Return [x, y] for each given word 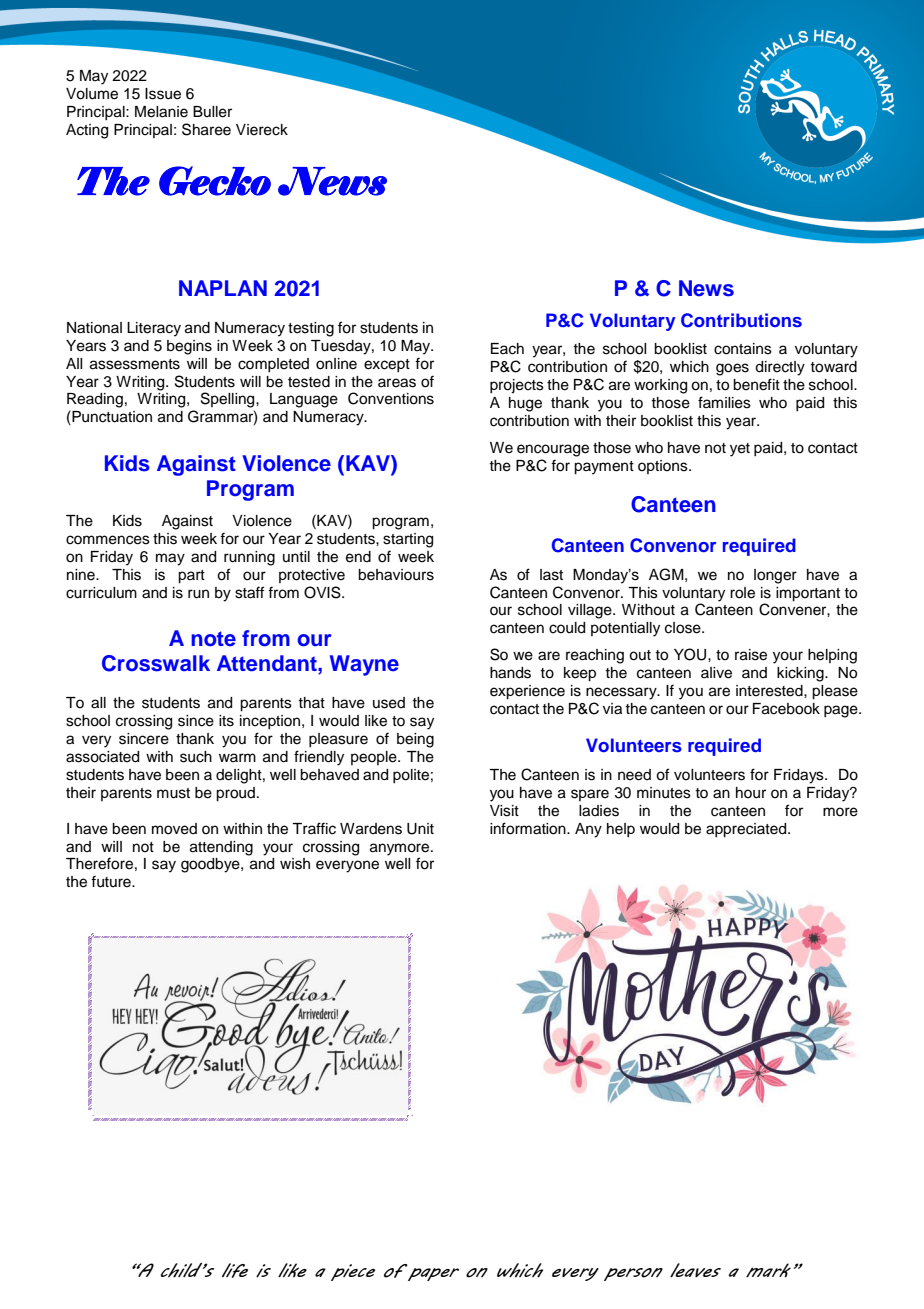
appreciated [747, 830]
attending [221, 848]
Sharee [206, 129]
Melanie [161, 112]
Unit [420, 829]
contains [743, 349]
